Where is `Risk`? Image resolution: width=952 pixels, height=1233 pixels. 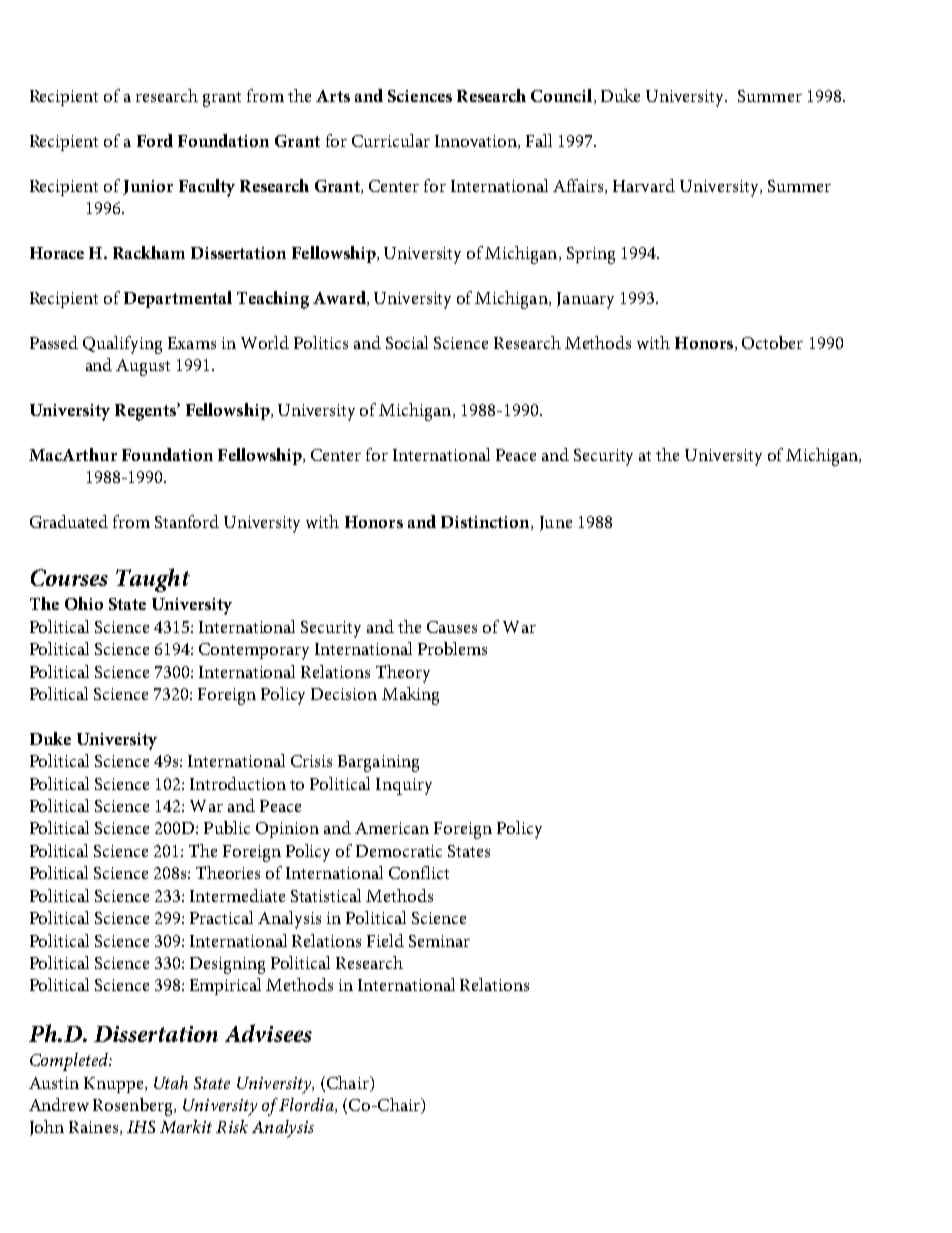 Risk is located at coordinates (232, 1126).
